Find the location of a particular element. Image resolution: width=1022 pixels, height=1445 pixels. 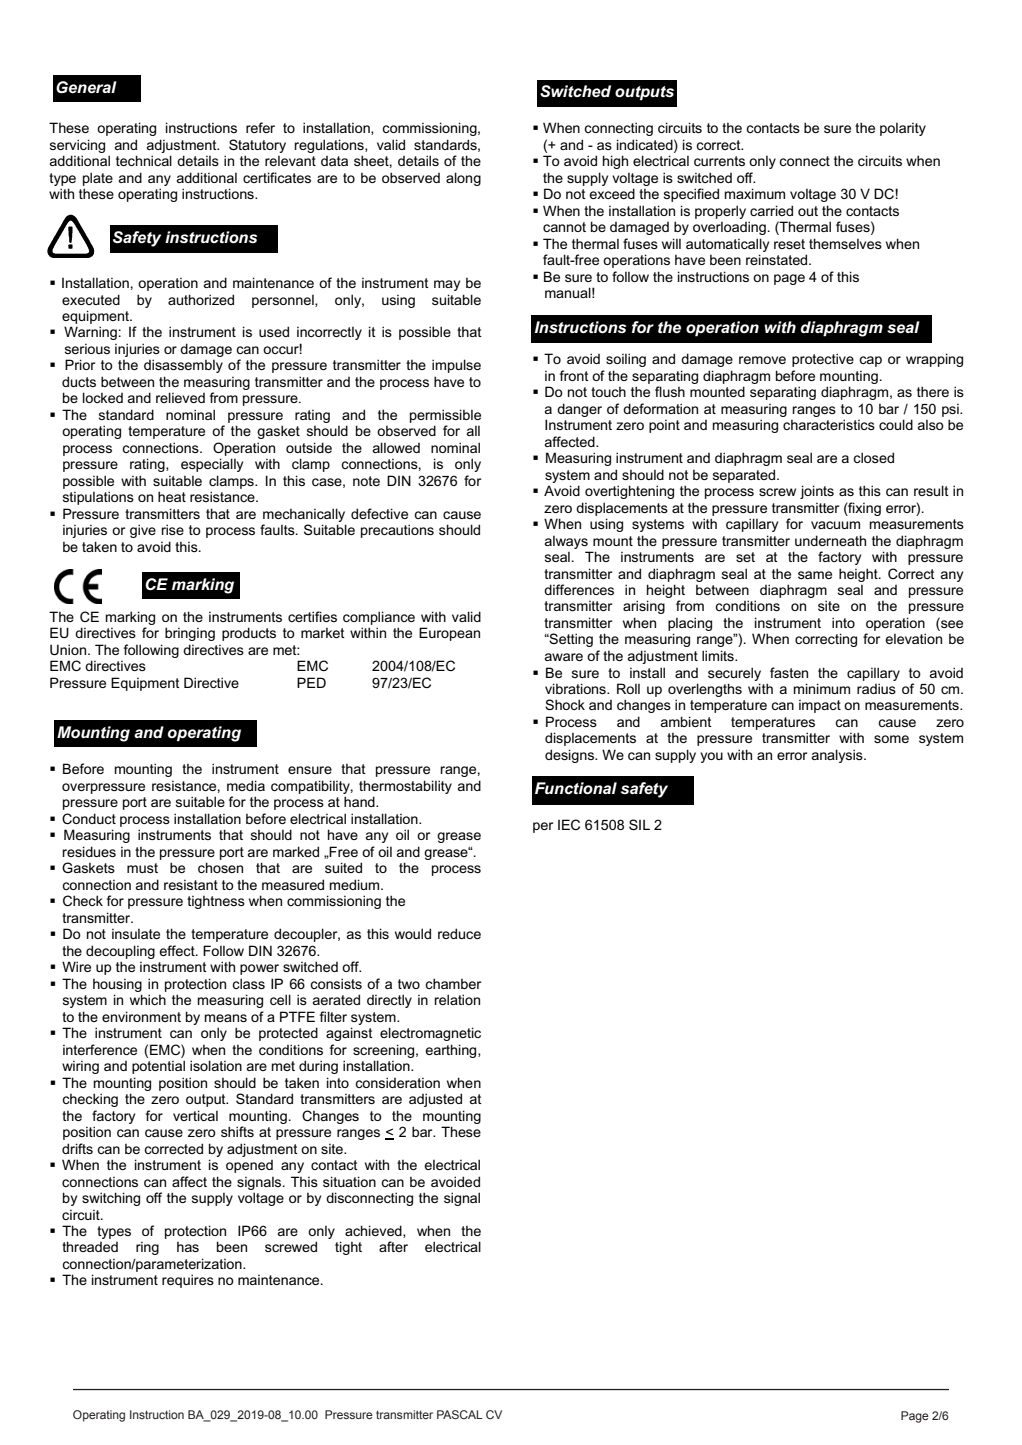

requires is located at coordinates (188, 1281).
